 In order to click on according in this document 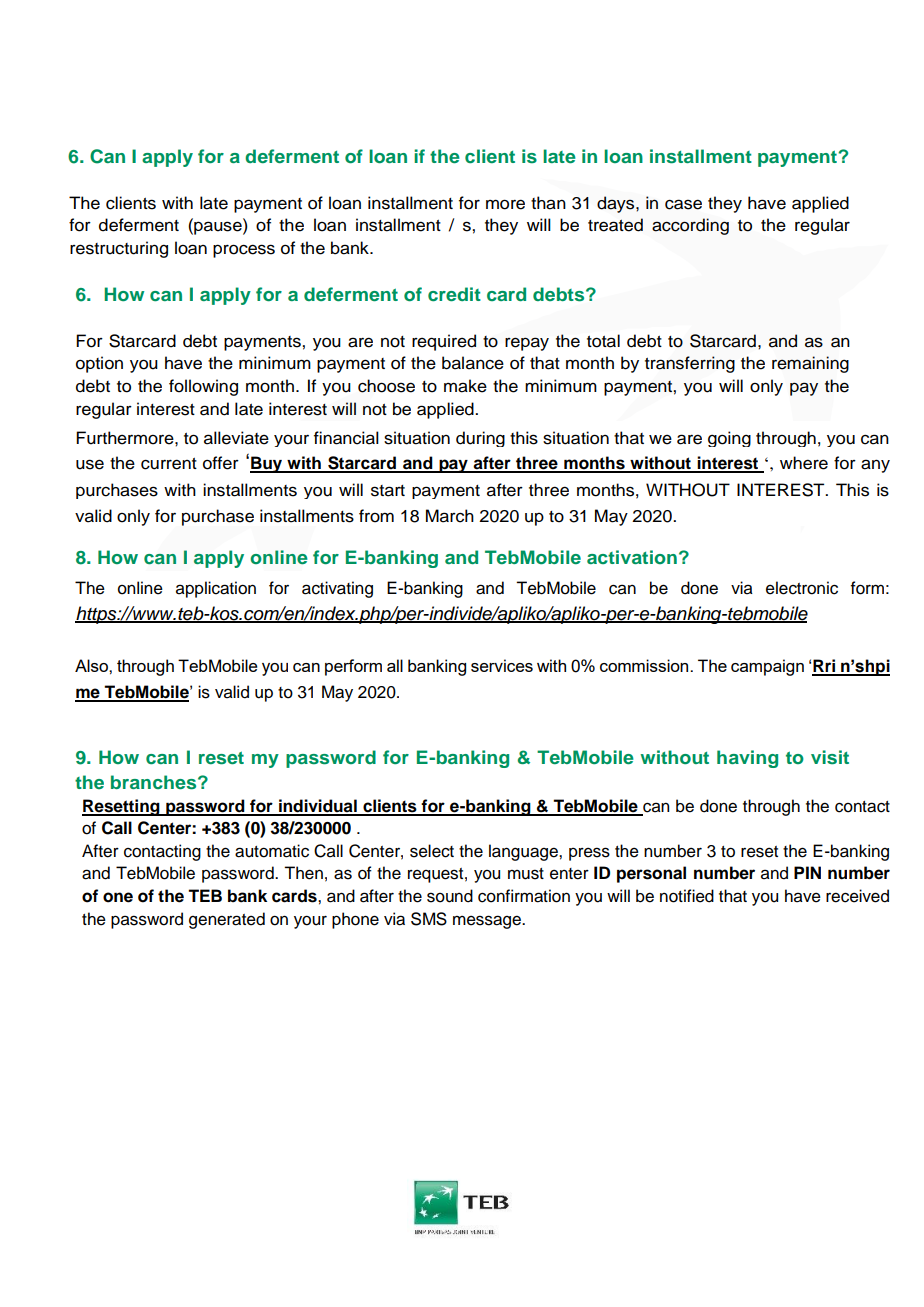, I will do `click(690, 226)`.
